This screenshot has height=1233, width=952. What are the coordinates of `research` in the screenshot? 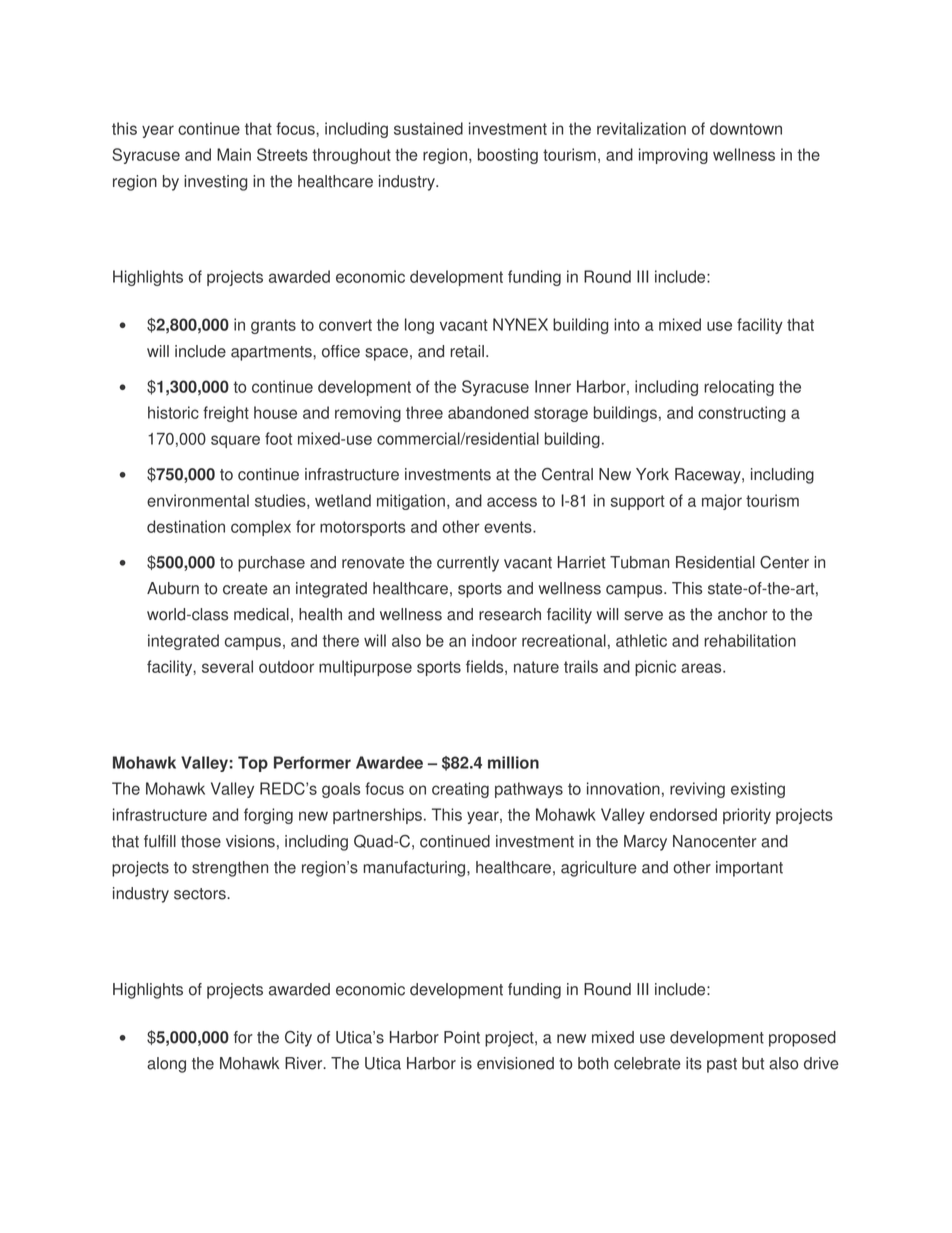 It's located at (510, 614).
